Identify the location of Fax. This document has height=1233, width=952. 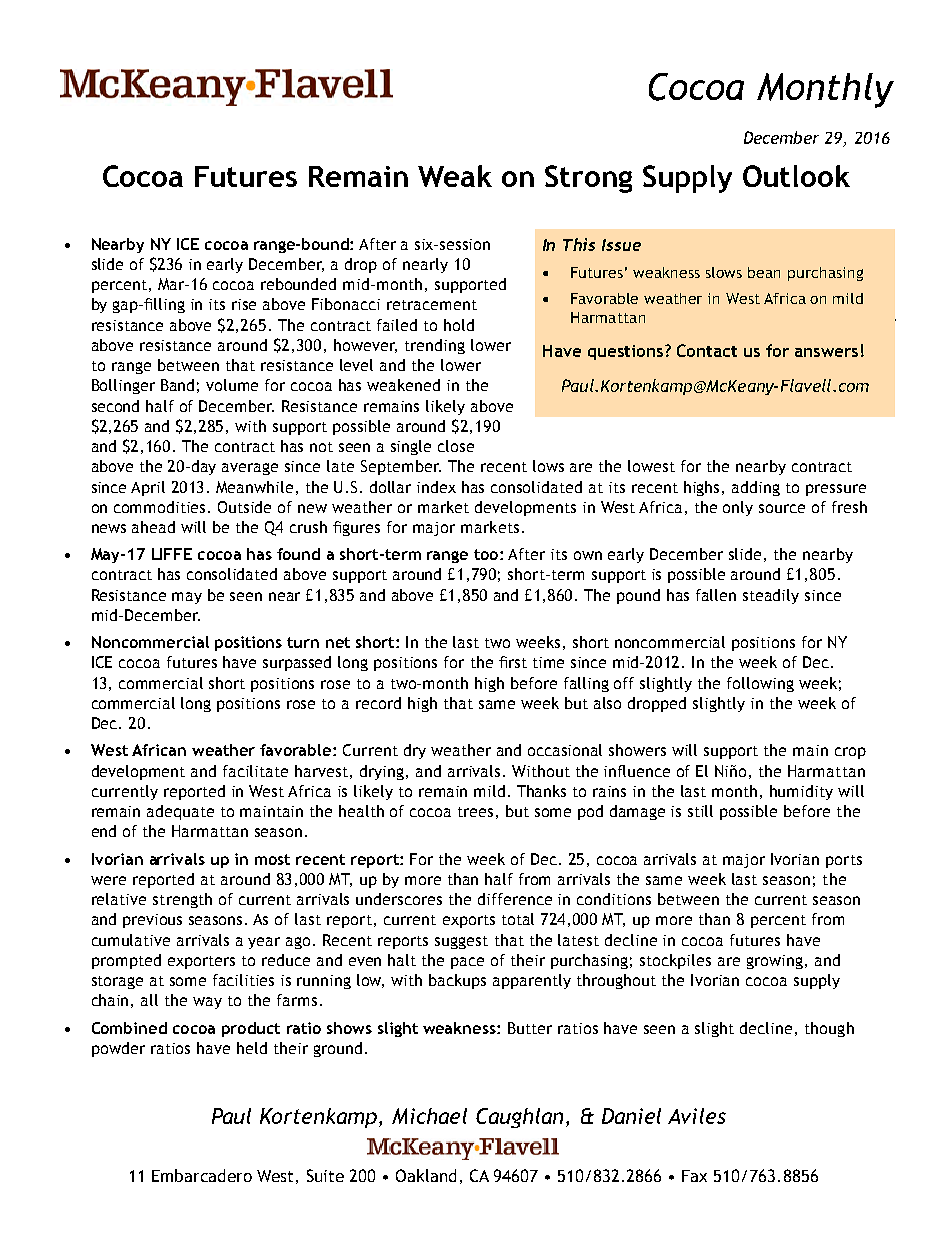
(694, 1176).
